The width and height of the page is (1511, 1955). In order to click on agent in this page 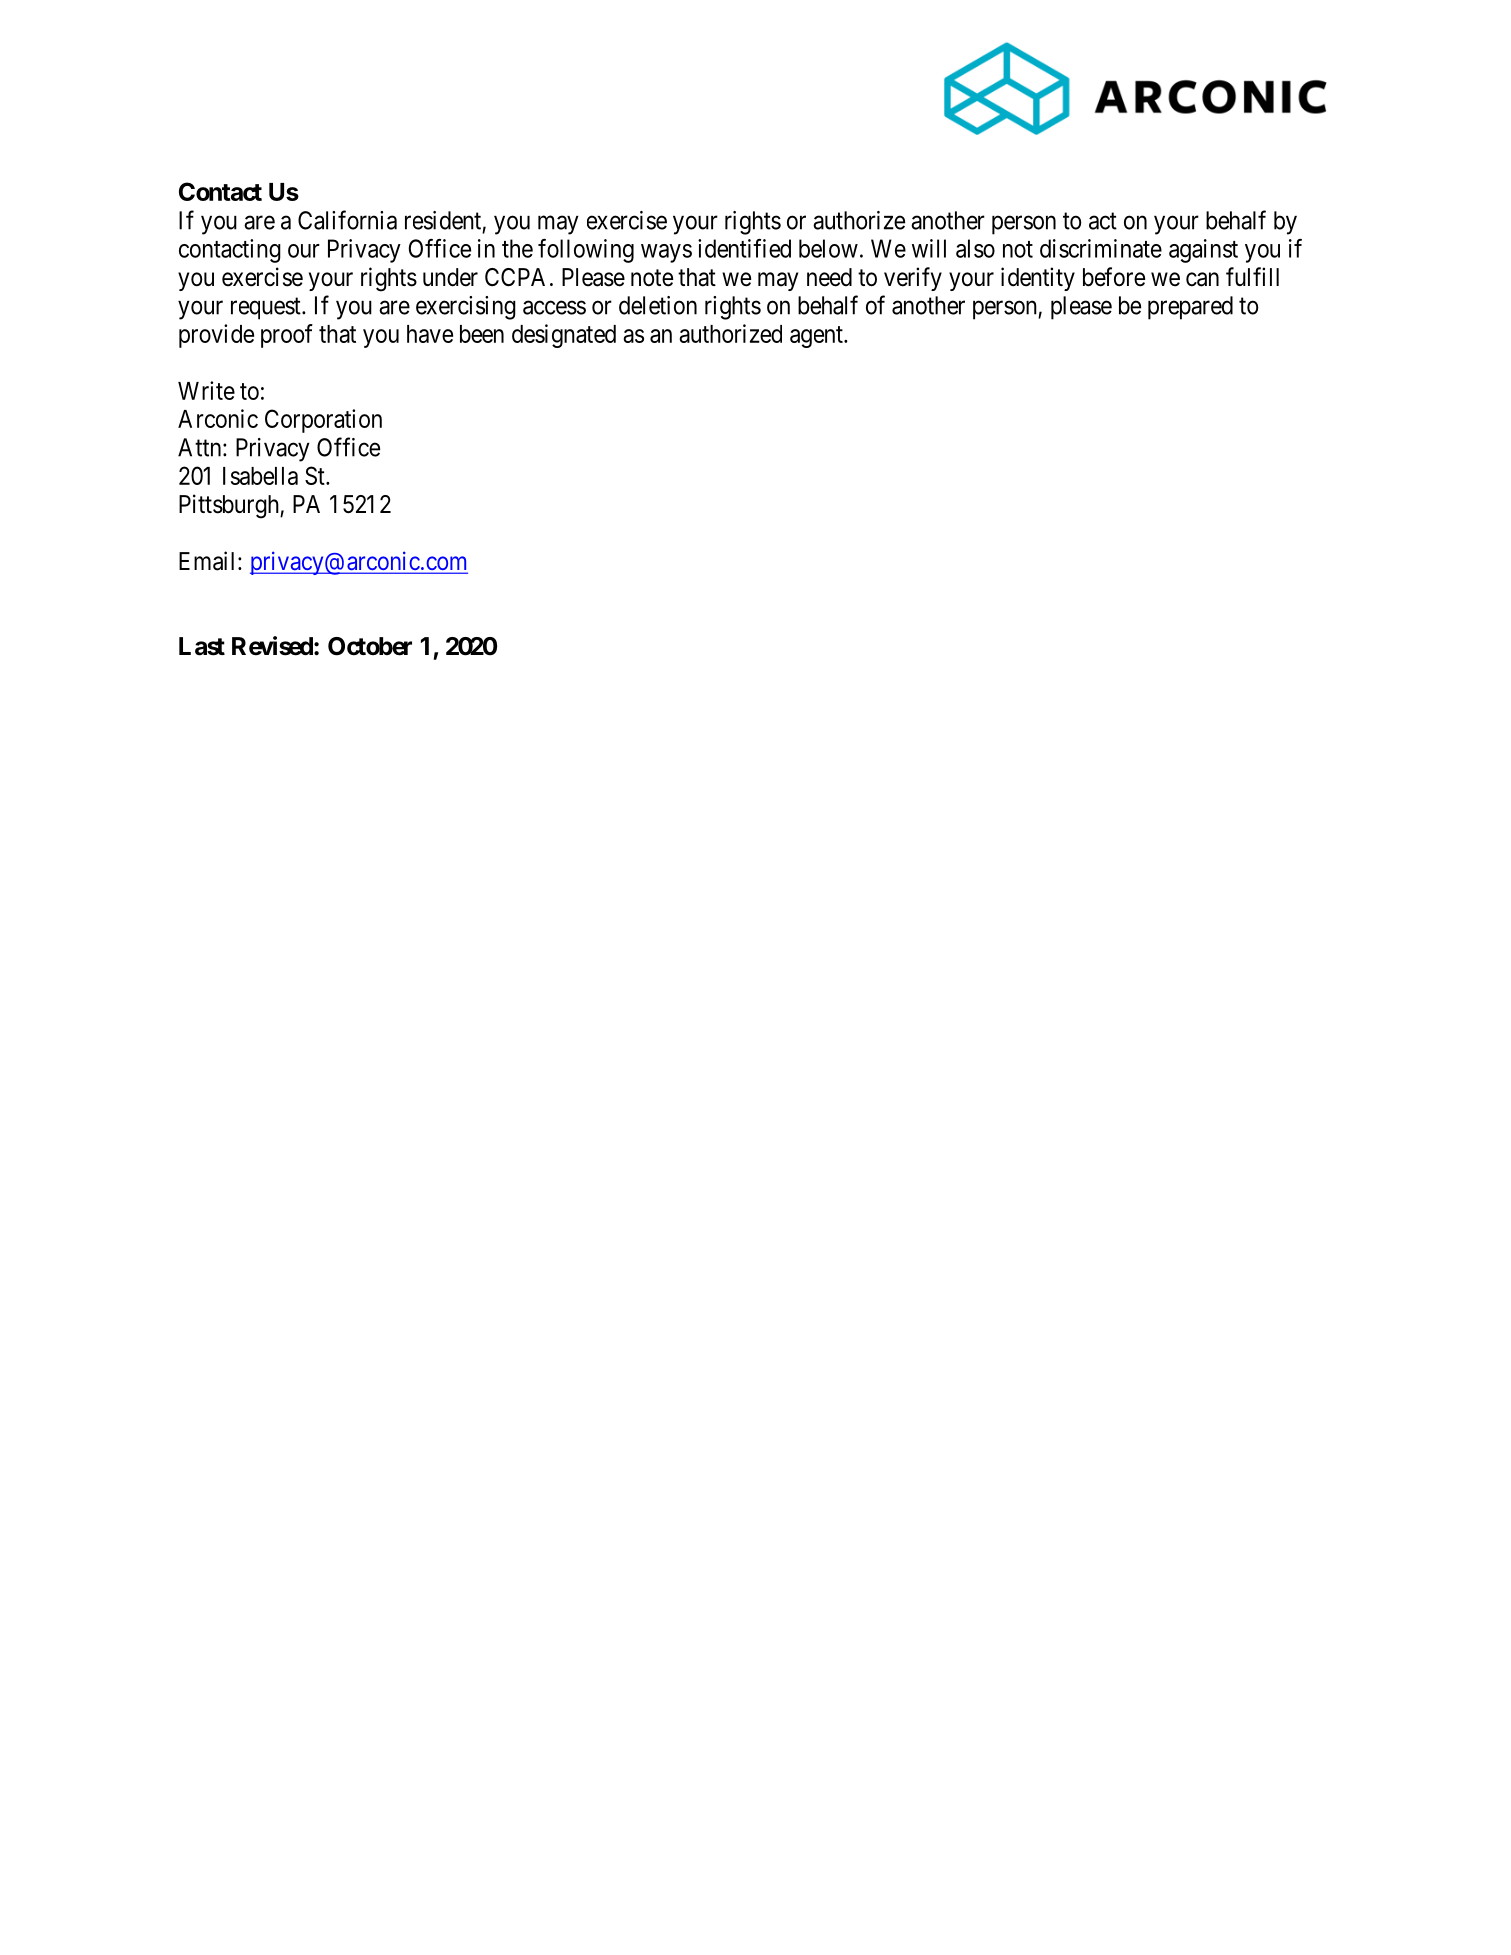, I will do `click(817, 337)`.
